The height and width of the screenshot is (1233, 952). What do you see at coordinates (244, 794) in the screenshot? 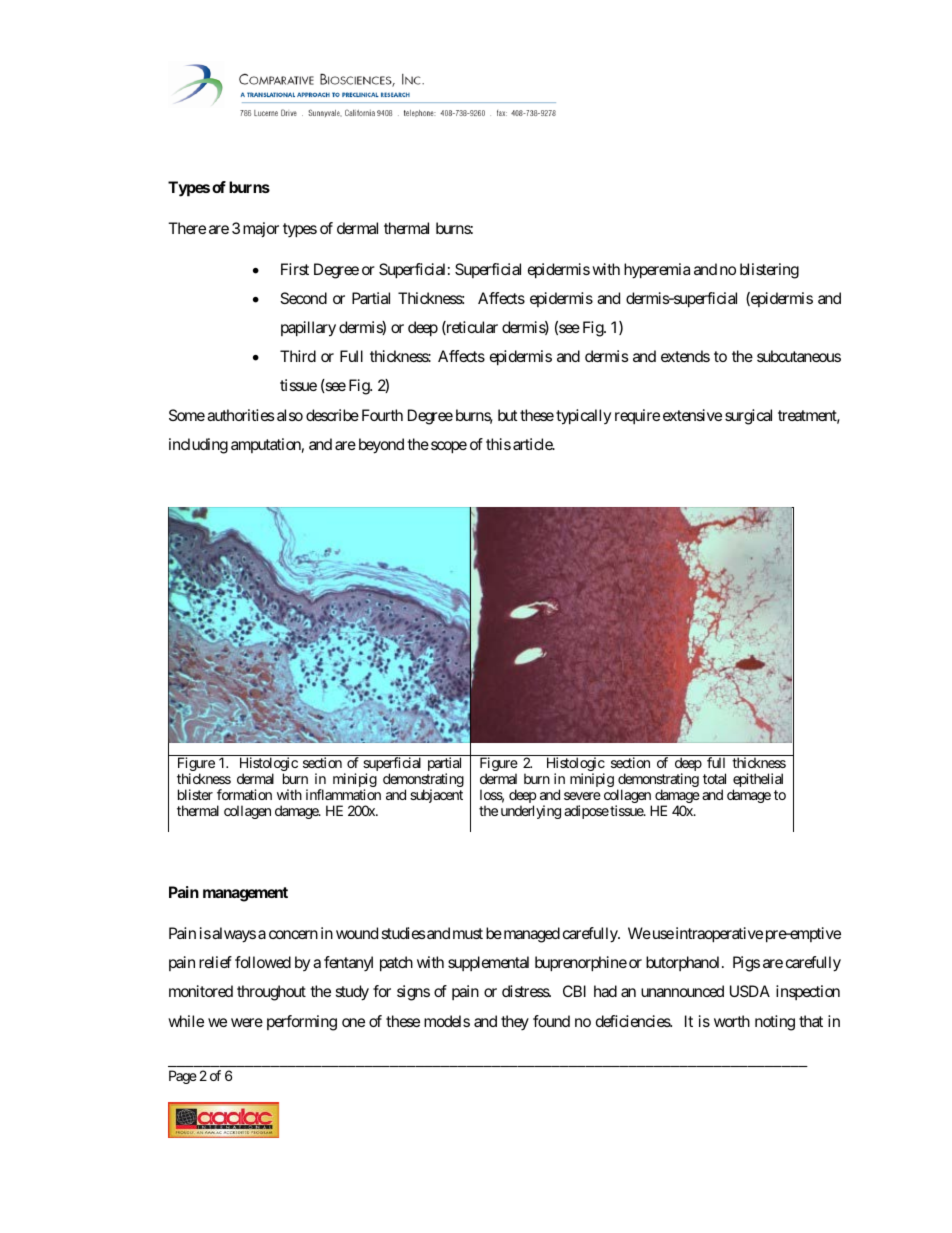
I see `formation` at bounding box center [244, 794].
